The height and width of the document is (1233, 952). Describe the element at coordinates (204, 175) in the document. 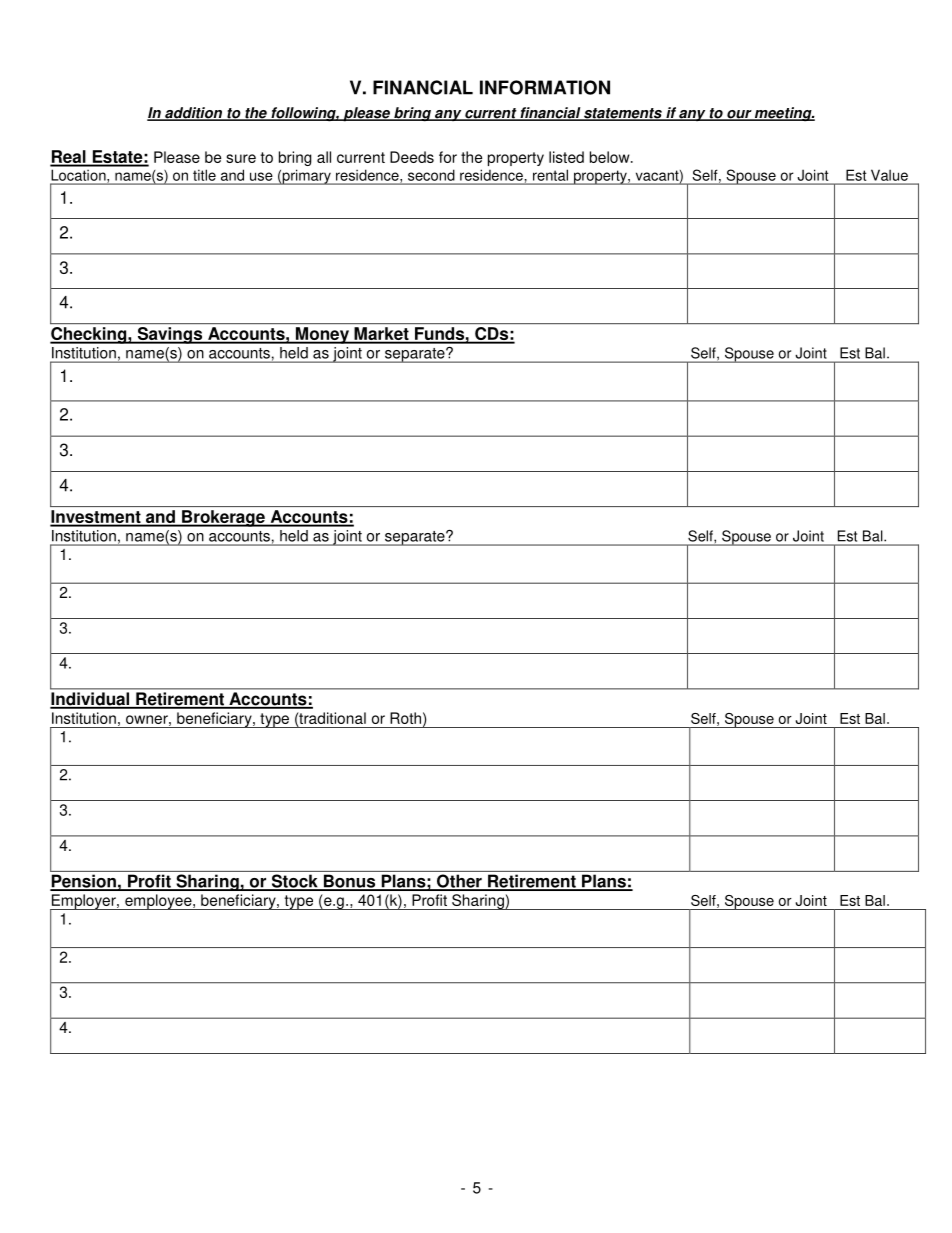

I see `title` at that location.
